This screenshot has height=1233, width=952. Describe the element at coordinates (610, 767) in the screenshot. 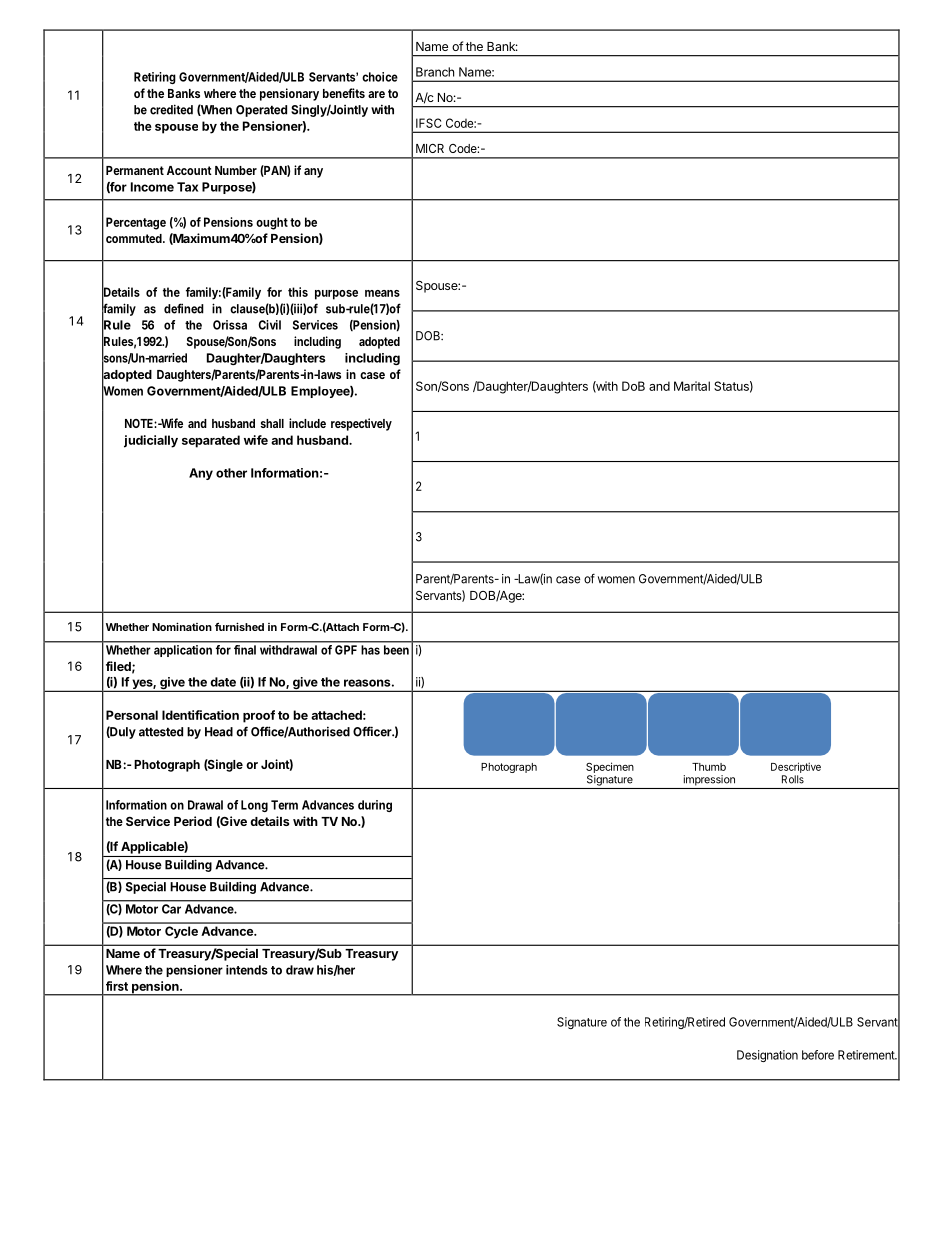

I see `Specimen` at that location.
